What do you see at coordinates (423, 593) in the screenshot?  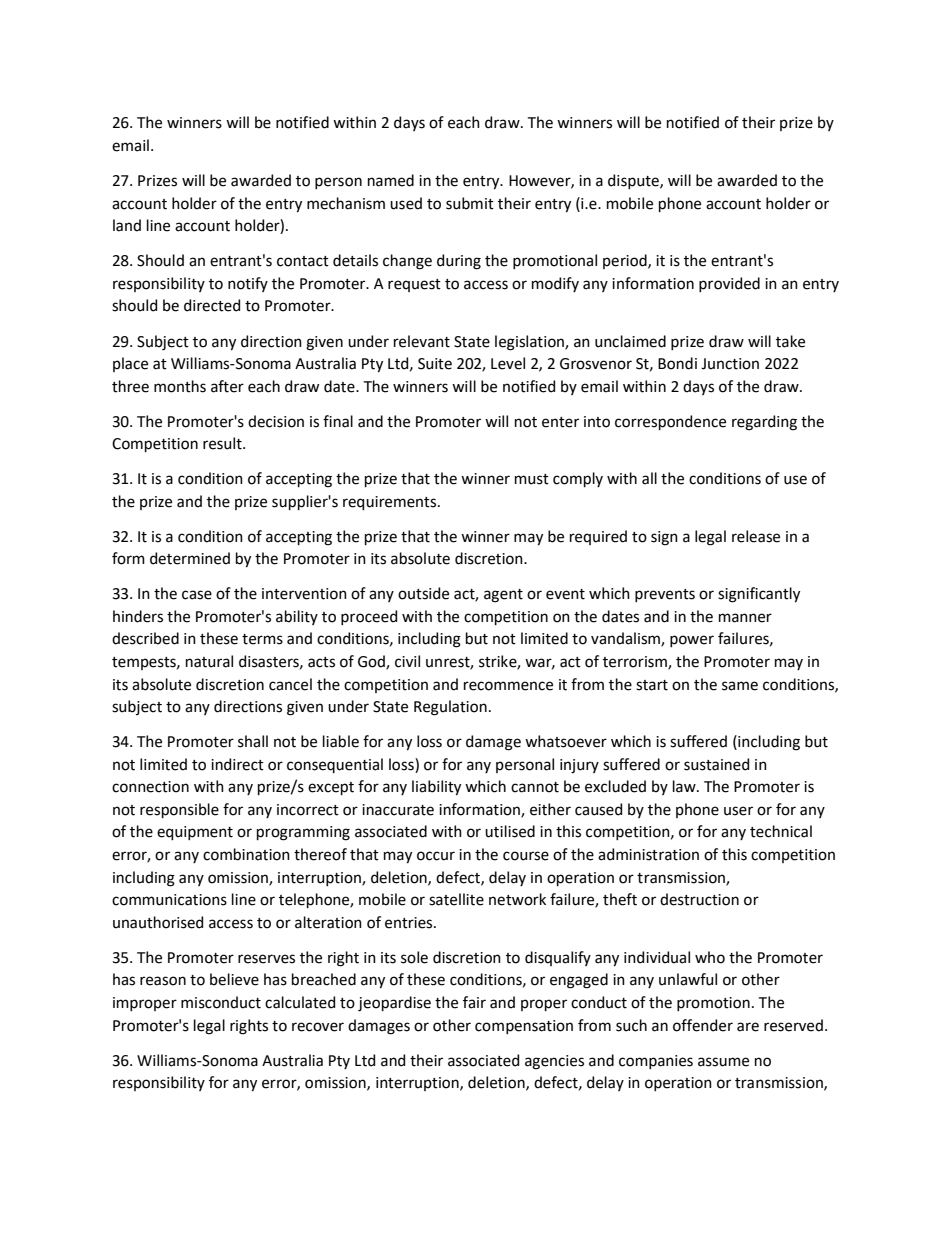 I see `outside` at bounding box center [423, 593].
